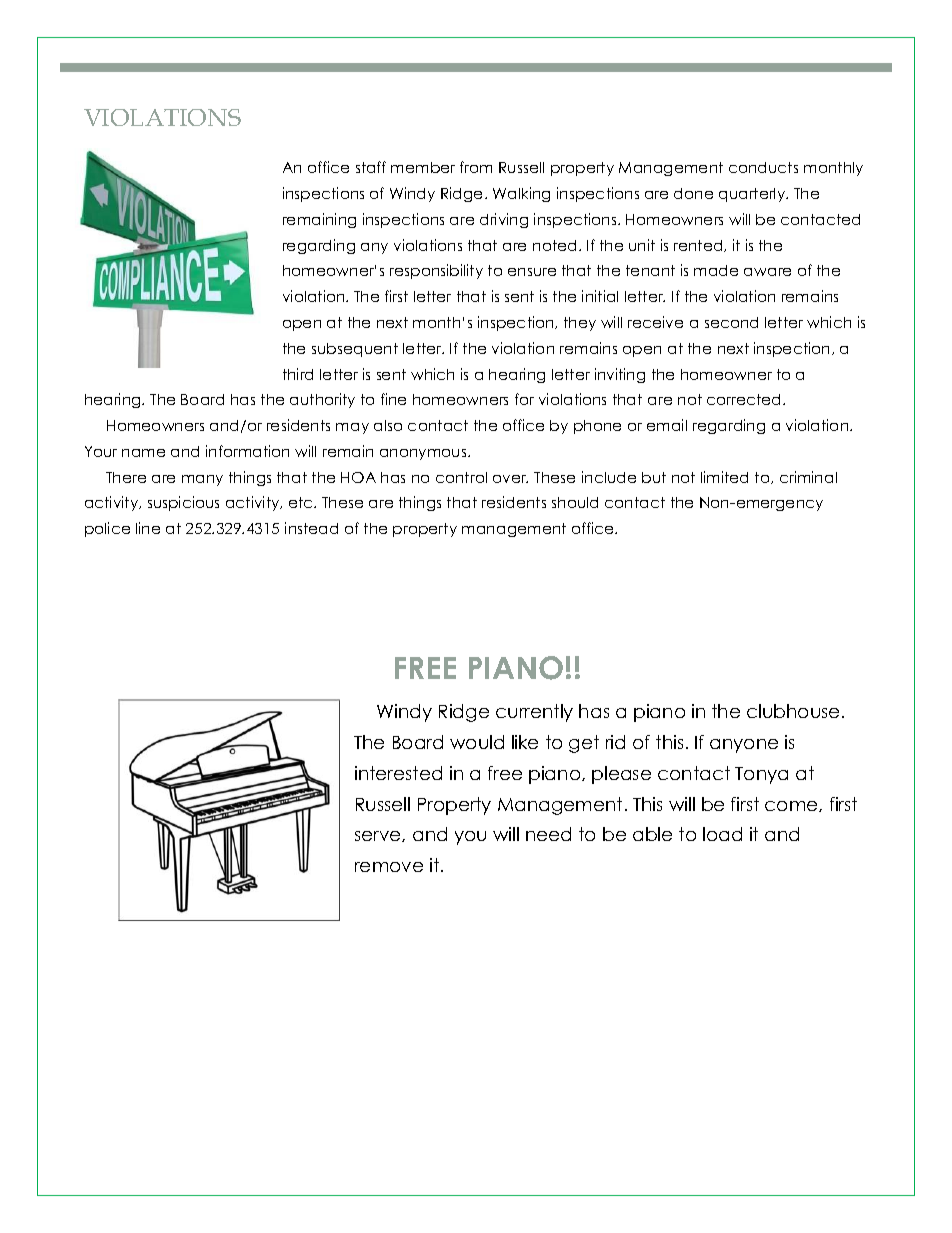 The width and height of the image is (952, 1233). I want to click on line, so click(148, 528).
